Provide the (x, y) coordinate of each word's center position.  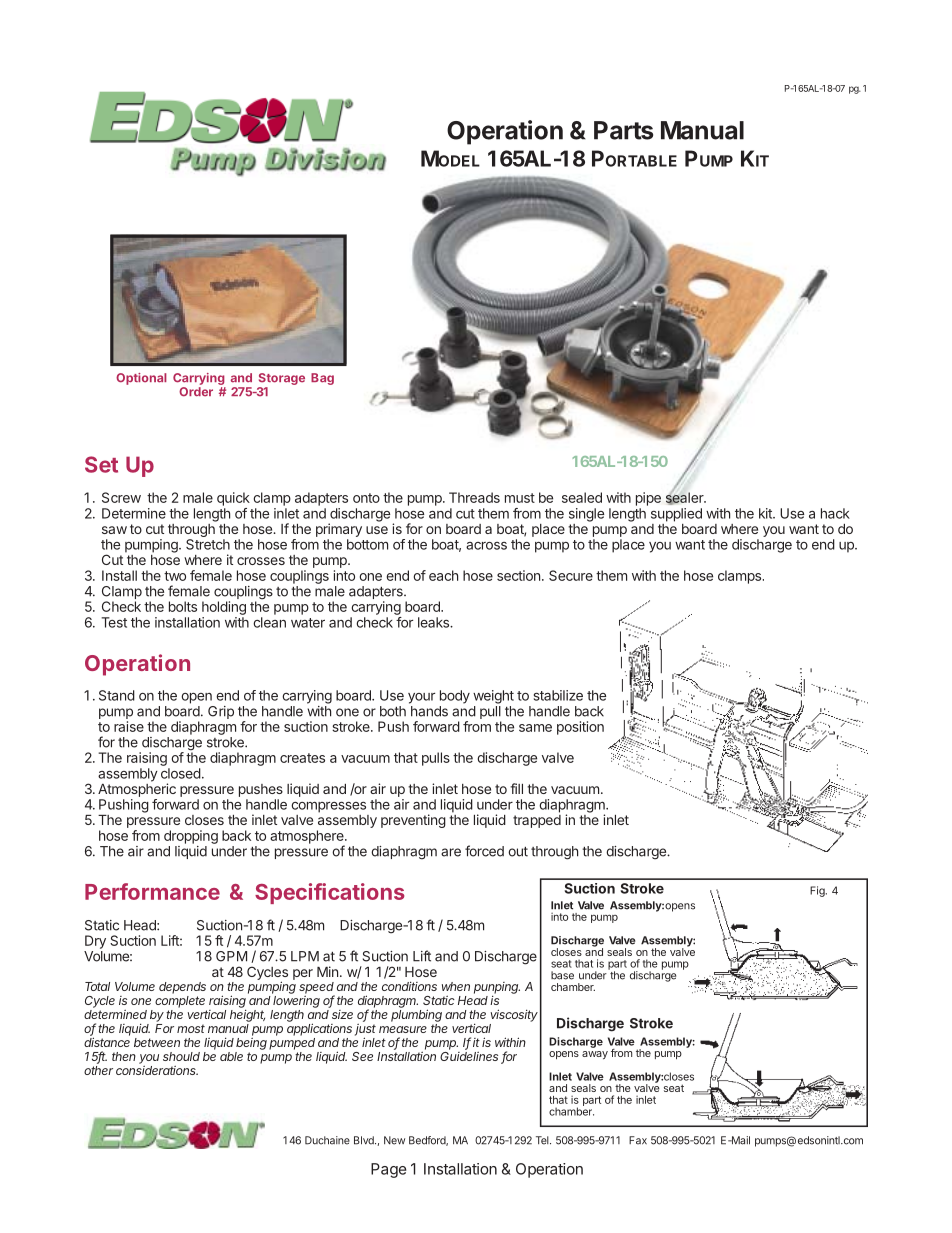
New (394, 1140)
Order (196, 392)
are (451, 852)
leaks (434, 622)
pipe (648, 499)
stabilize (558, 695)
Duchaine (327, 1140)
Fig (818, 891)
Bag (322, 379)
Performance (152, 891)
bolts (183, 606)
